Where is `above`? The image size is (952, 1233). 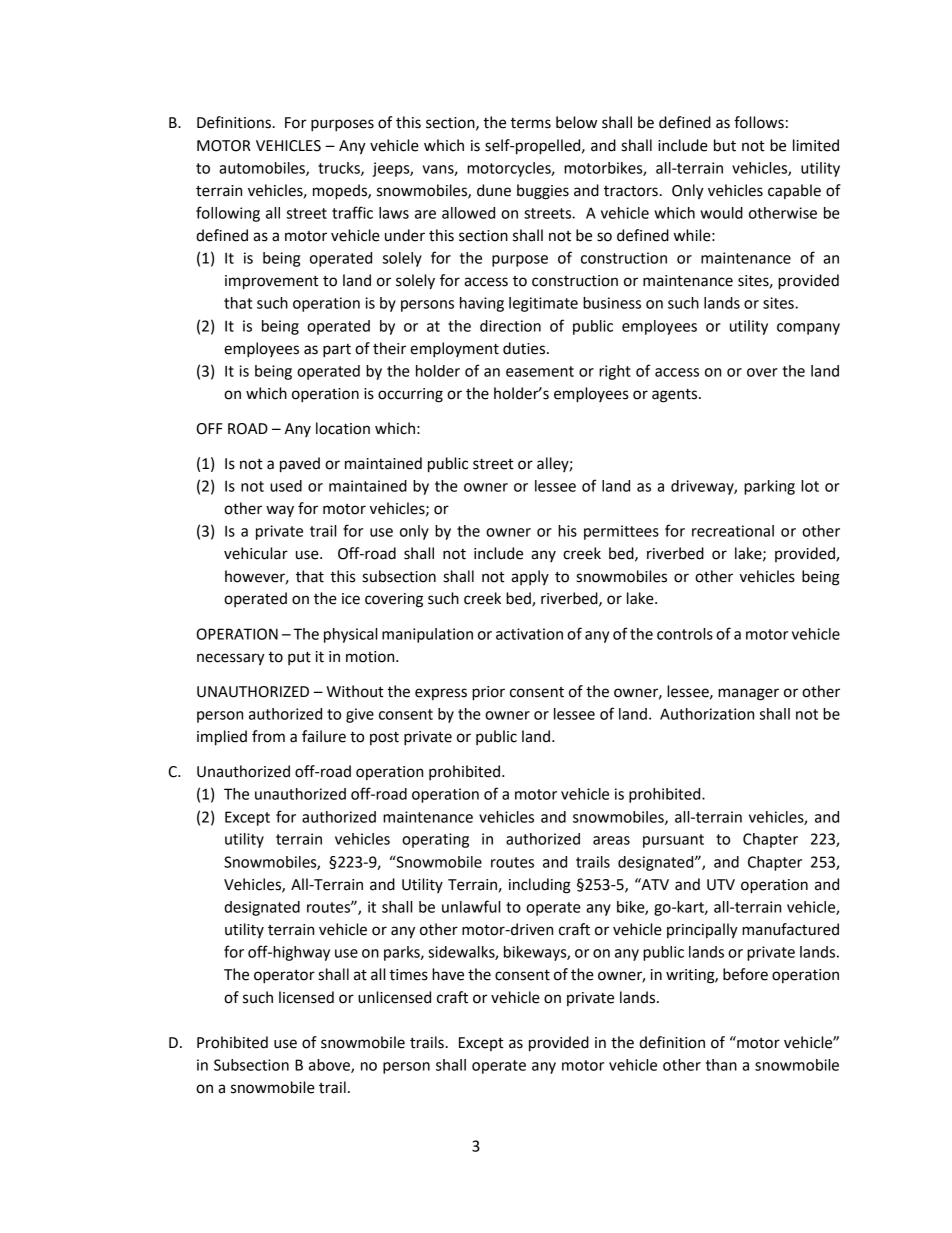
above is located at coordinates (330, 1066).
